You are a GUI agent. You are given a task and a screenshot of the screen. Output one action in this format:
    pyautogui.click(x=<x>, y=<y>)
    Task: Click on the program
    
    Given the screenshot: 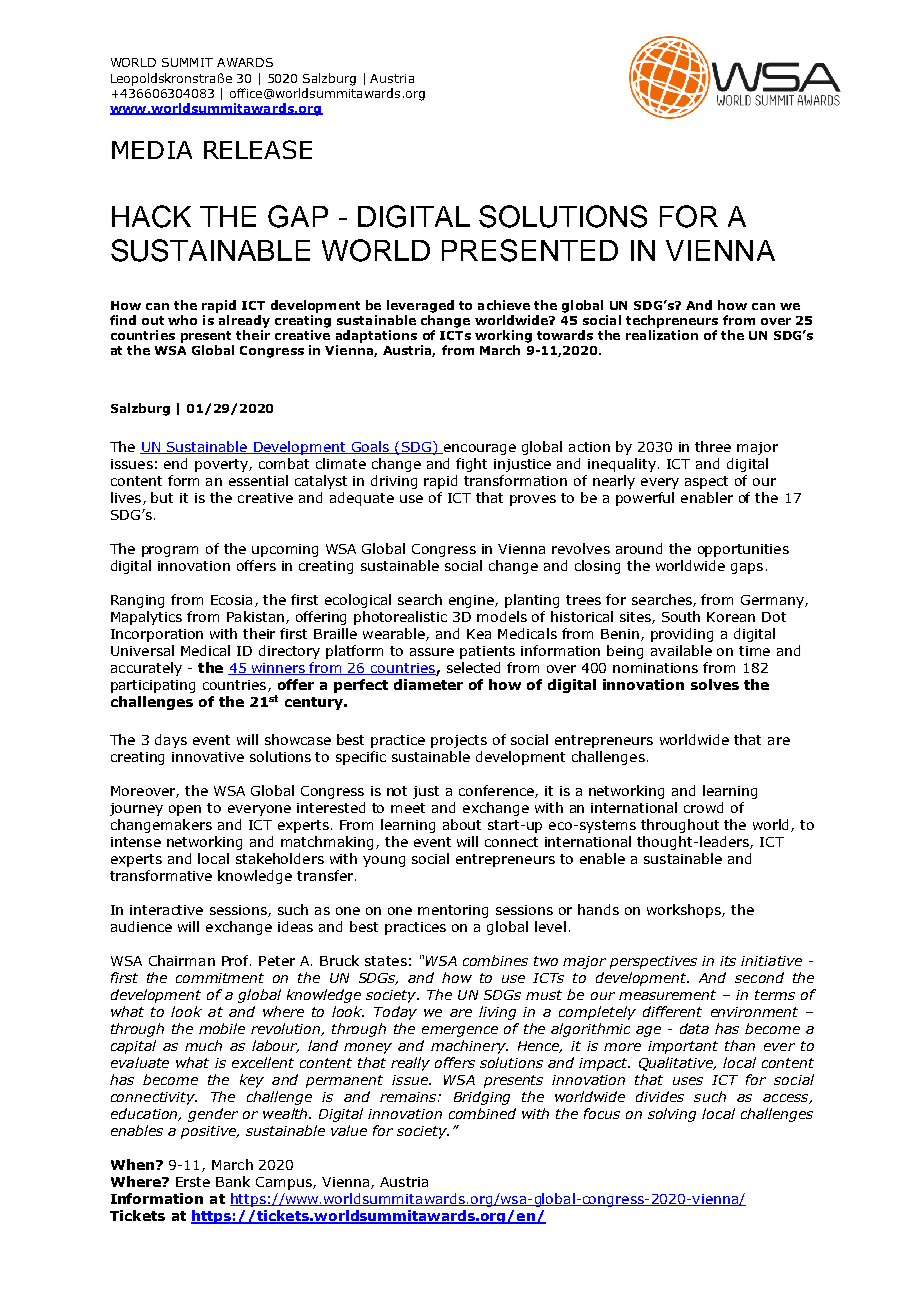 What is the action you would take?
    pyautogui.click(x=170, y=551)
